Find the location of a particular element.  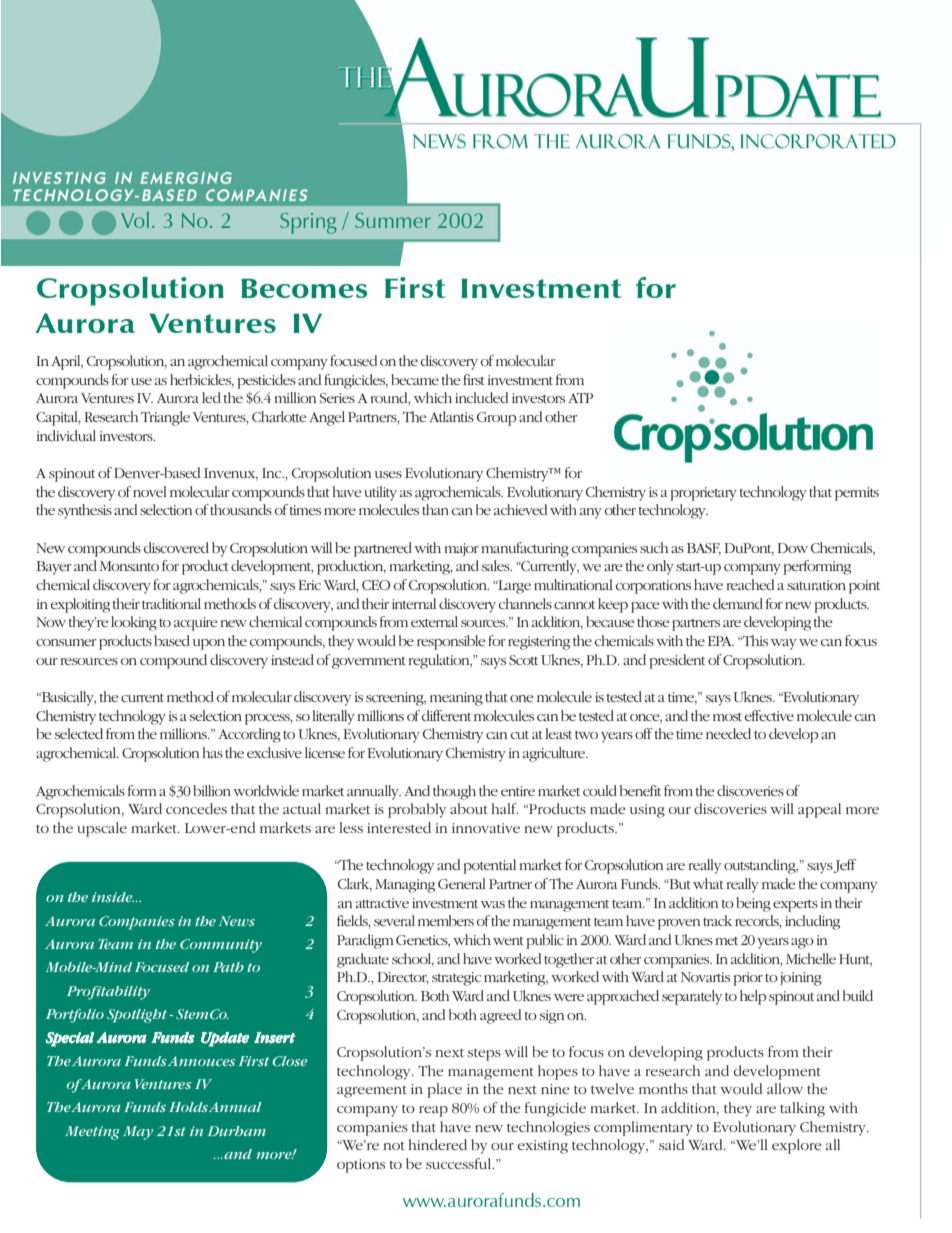

ATP is located at coordinates (580, 398).
